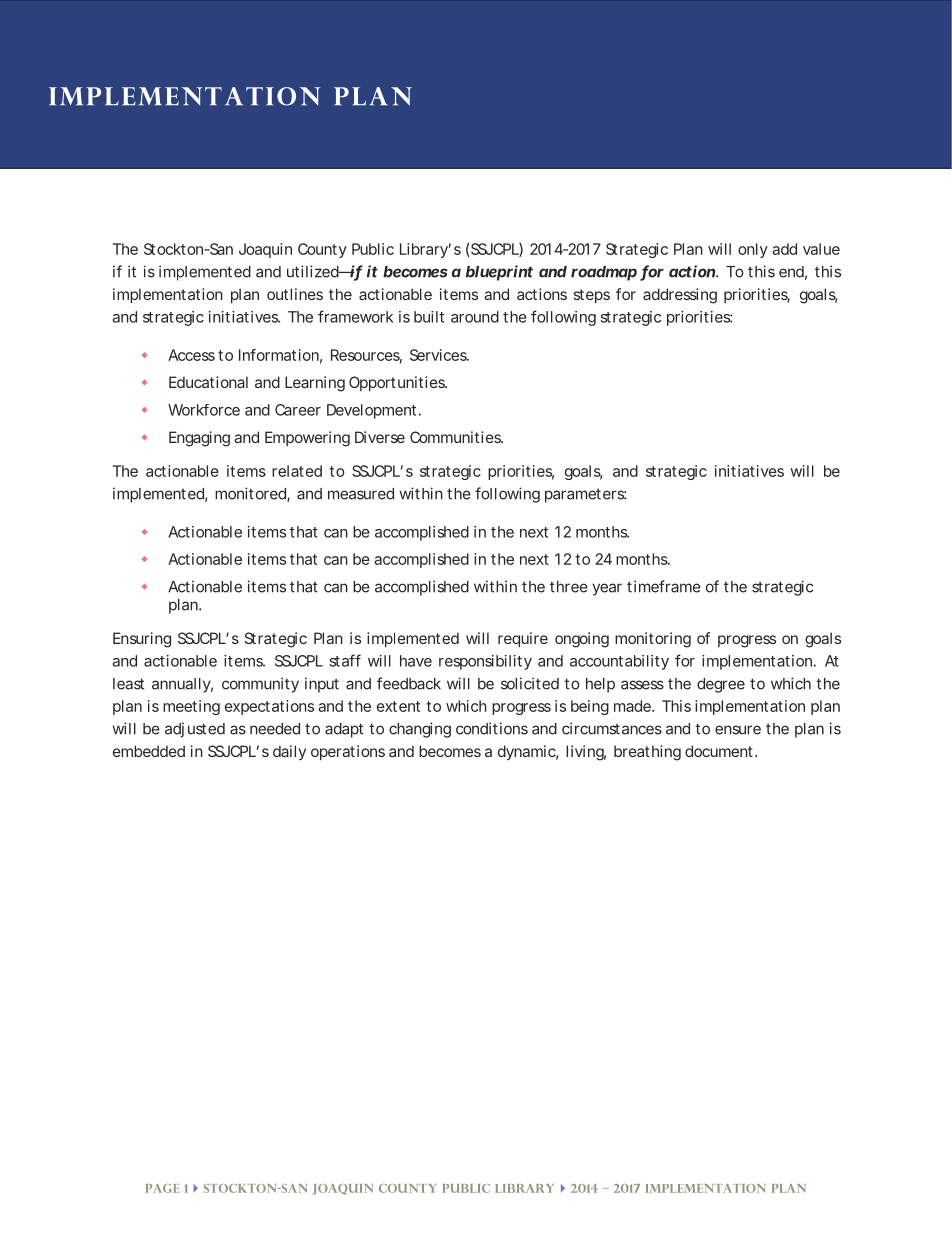 Image resolution: width=952 pixels, height=1233 pixels. What do you see at coordinates (753, 250) in the page?
I see `only` at bounding box center [753, 250].
